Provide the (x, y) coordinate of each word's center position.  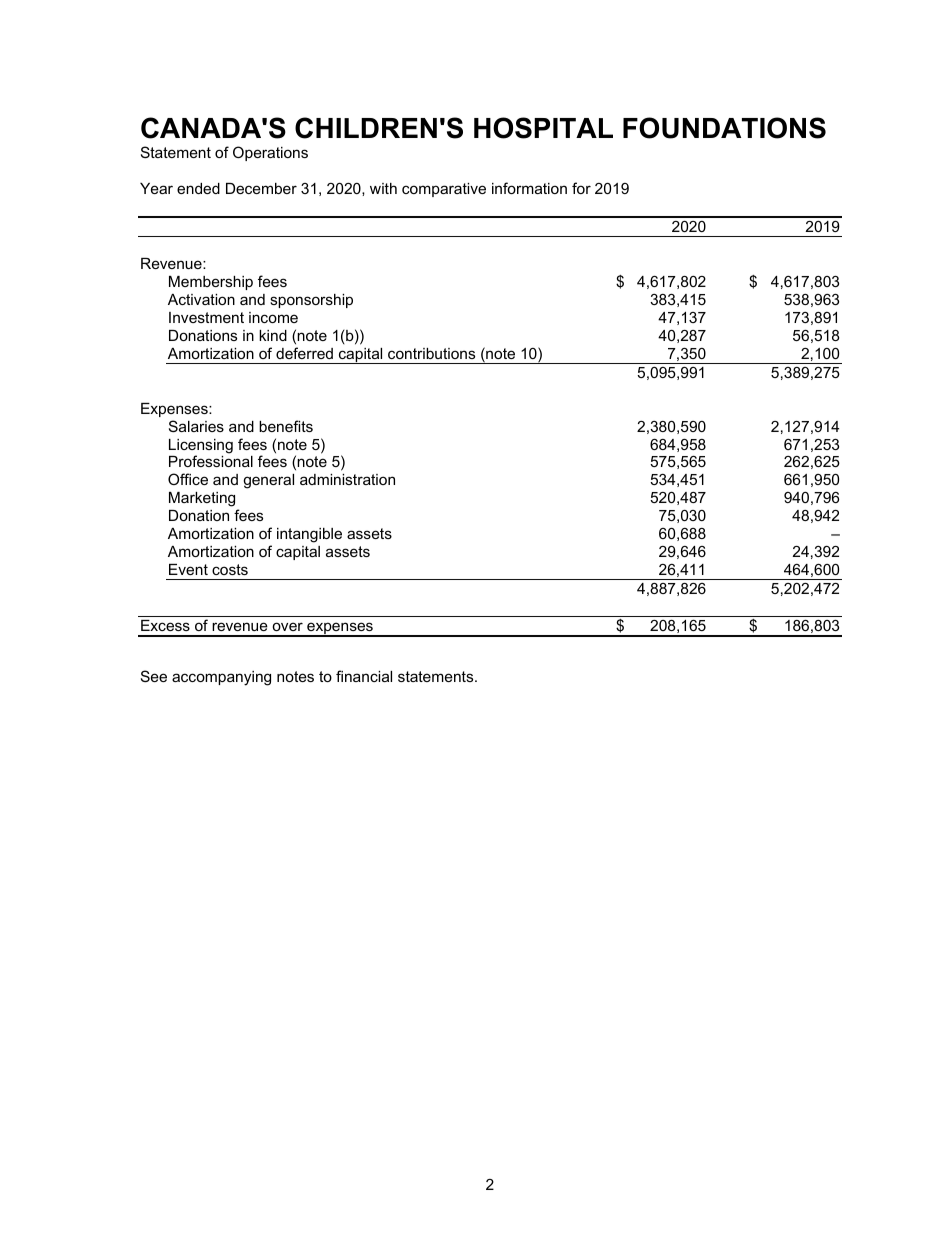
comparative (444, 190)
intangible (309, 535)
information (529, 188)
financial (364, 676)
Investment (206, 317)
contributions (431, 353)
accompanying (221, 678)
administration (347, 479)
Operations (270, 153)
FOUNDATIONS (724, 128)
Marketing (203, 501)
